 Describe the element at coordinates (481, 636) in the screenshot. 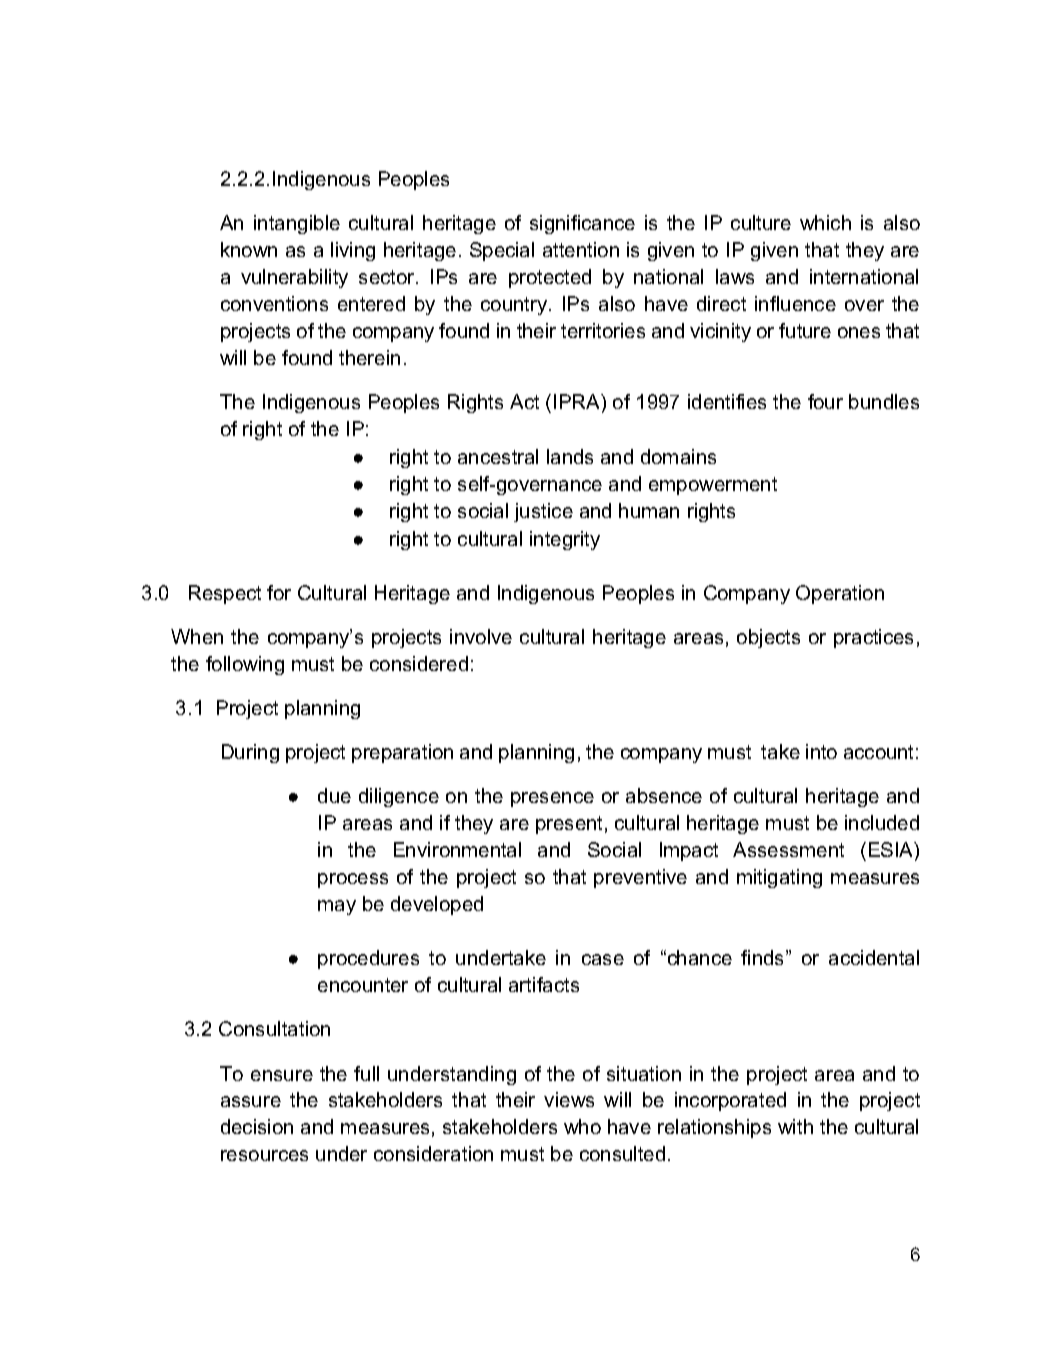

I see `involve` at that location.
